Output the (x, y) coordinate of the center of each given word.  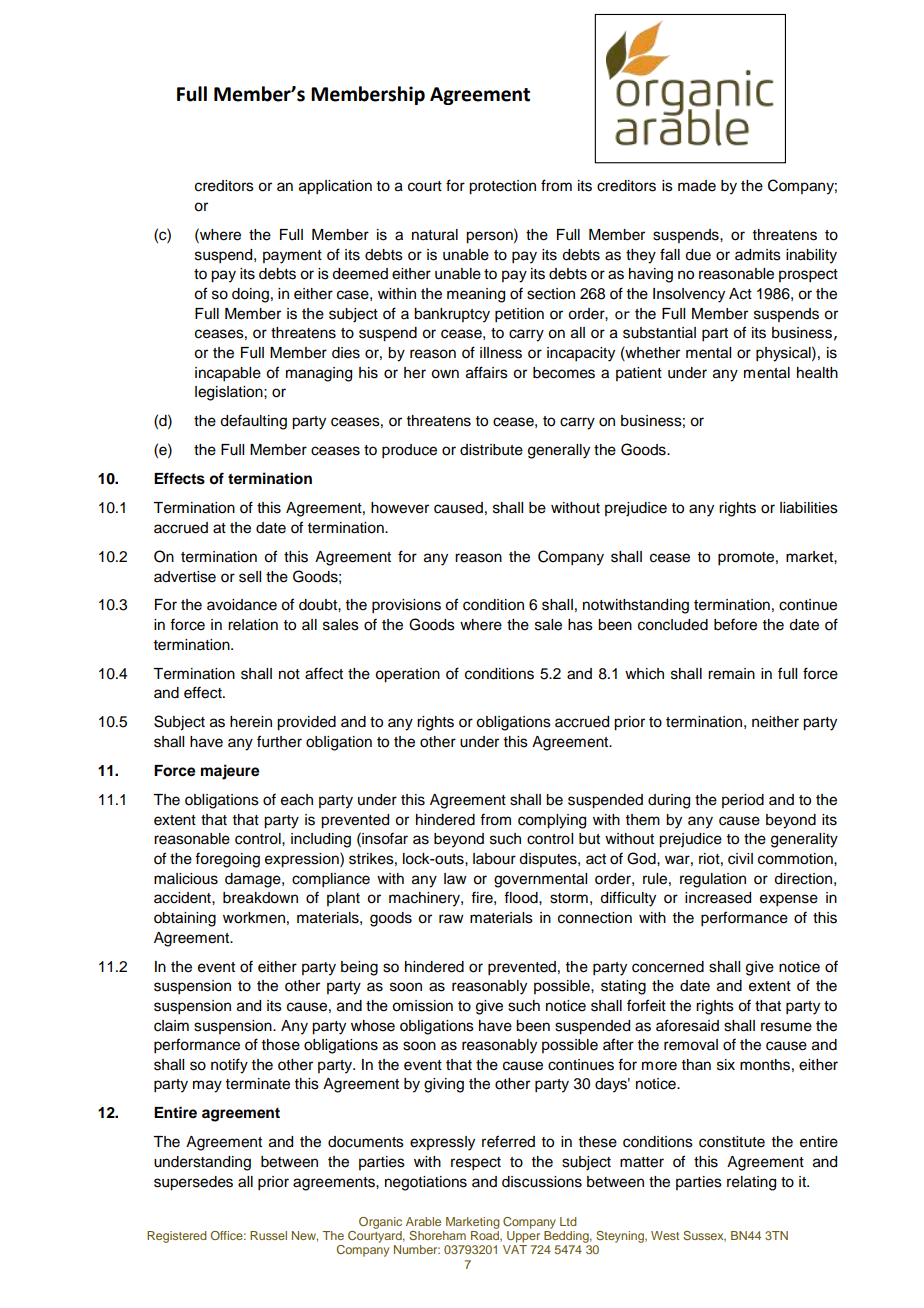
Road (486, 1236)
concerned (668, 967)
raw (451, 918)
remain (731, 674)
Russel (268, 1235)
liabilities (809, 508)
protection (502, 187)
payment (292, 257)
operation (407, 675)
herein (251, 722)
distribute (491, 450)
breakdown (260, 898)
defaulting (253, 422)
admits (758, 255)
